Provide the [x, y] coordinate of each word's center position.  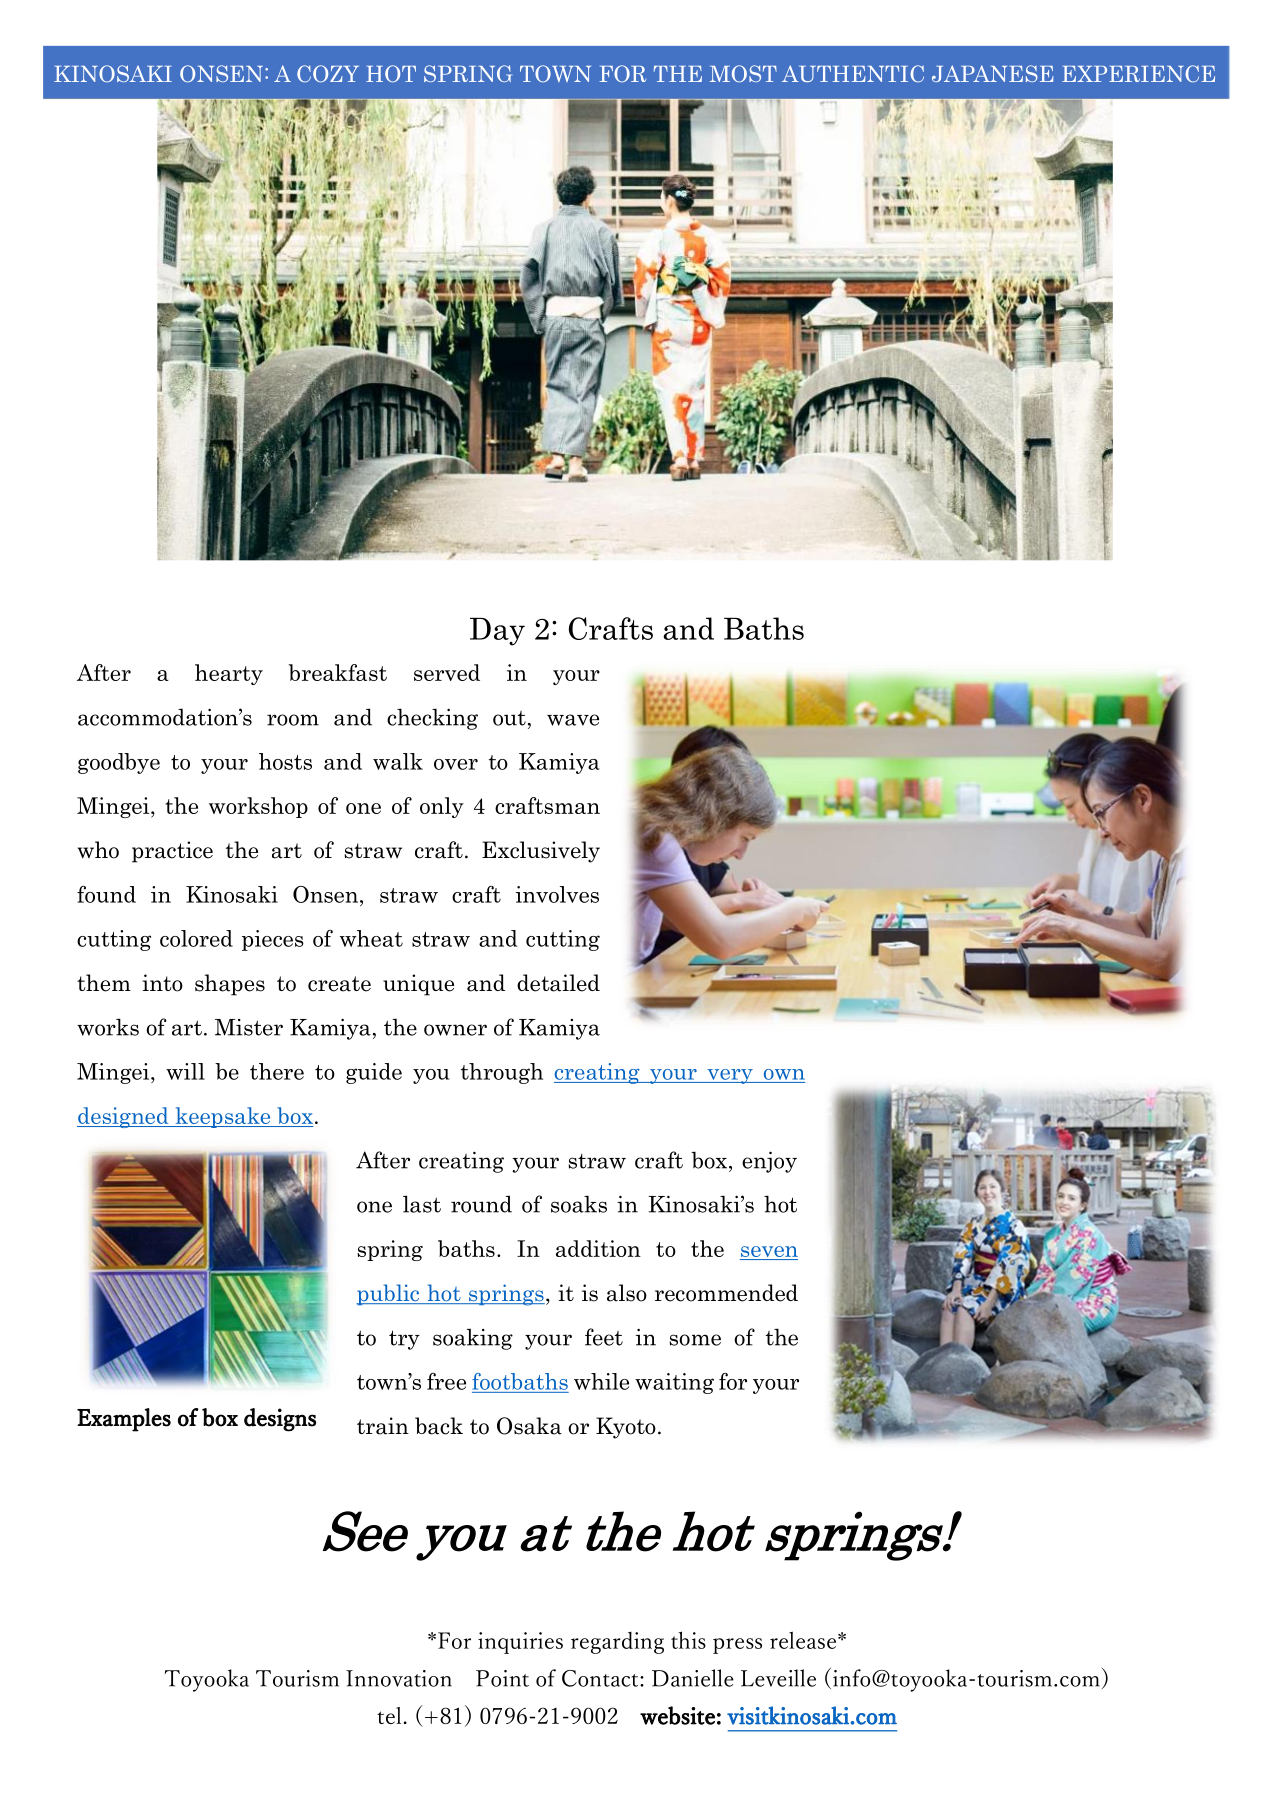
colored [196, 938]
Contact [601, 1678]
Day [497, 632]
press [737, 1646]
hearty [229, 674]
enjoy [769, 1162]
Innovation [399, 1678]
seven [769, 1253]
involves [557, 894]
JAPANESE [993, 73]
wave [573, 720]
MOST [743, 74]
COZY [328, 74]
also [627, 1293]
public [389, 1294]
